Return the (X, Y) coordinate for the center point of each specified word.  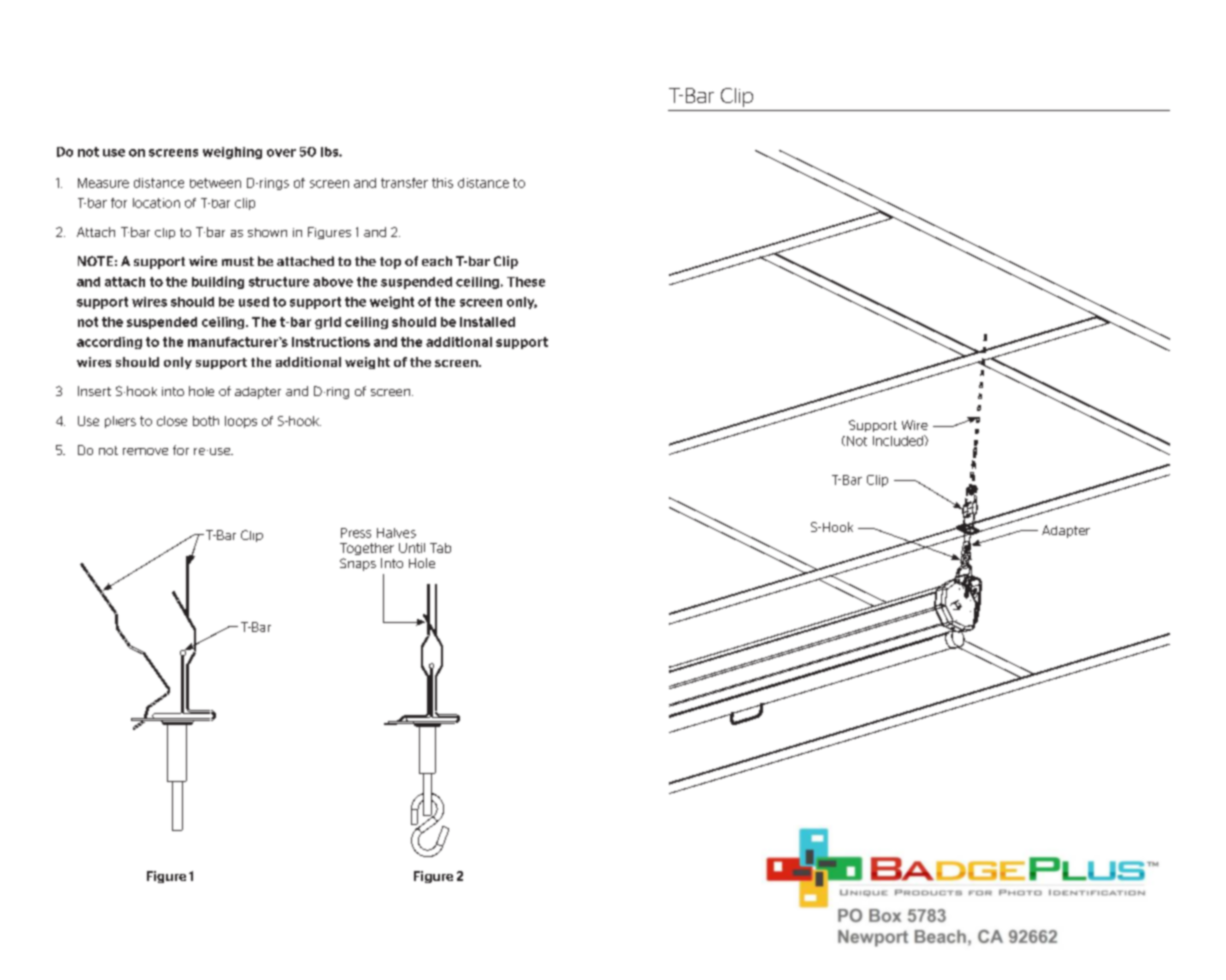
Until (412, 548)
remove (145, 451)
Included (899, 440)
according (109, 343)
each (437, 261)
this (442, 183)
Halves (396, 533)
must (238, 261)
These (526, 282)
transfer (404, 183)
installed (487, 322)
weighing (232, 153)
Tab (440, 548)
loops (241, 422)
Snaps (358, 564)
